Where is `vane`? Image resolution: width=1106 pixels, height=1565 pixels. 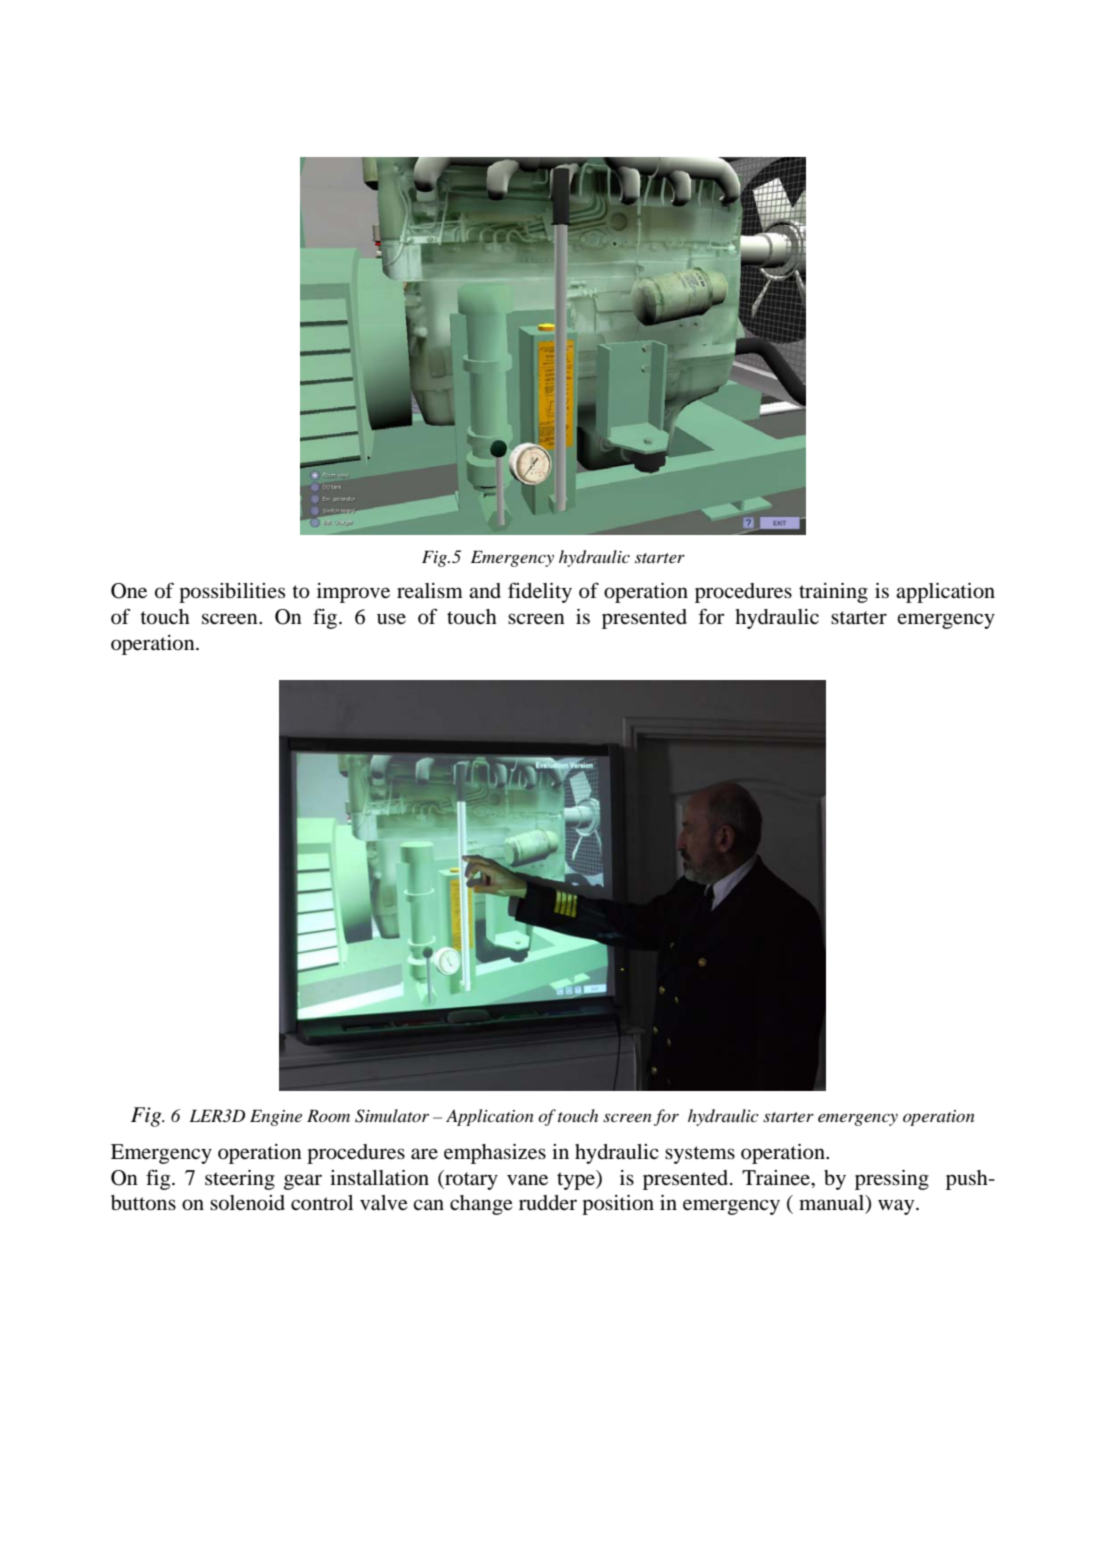
vane is located at coordinates (527, 1180).
